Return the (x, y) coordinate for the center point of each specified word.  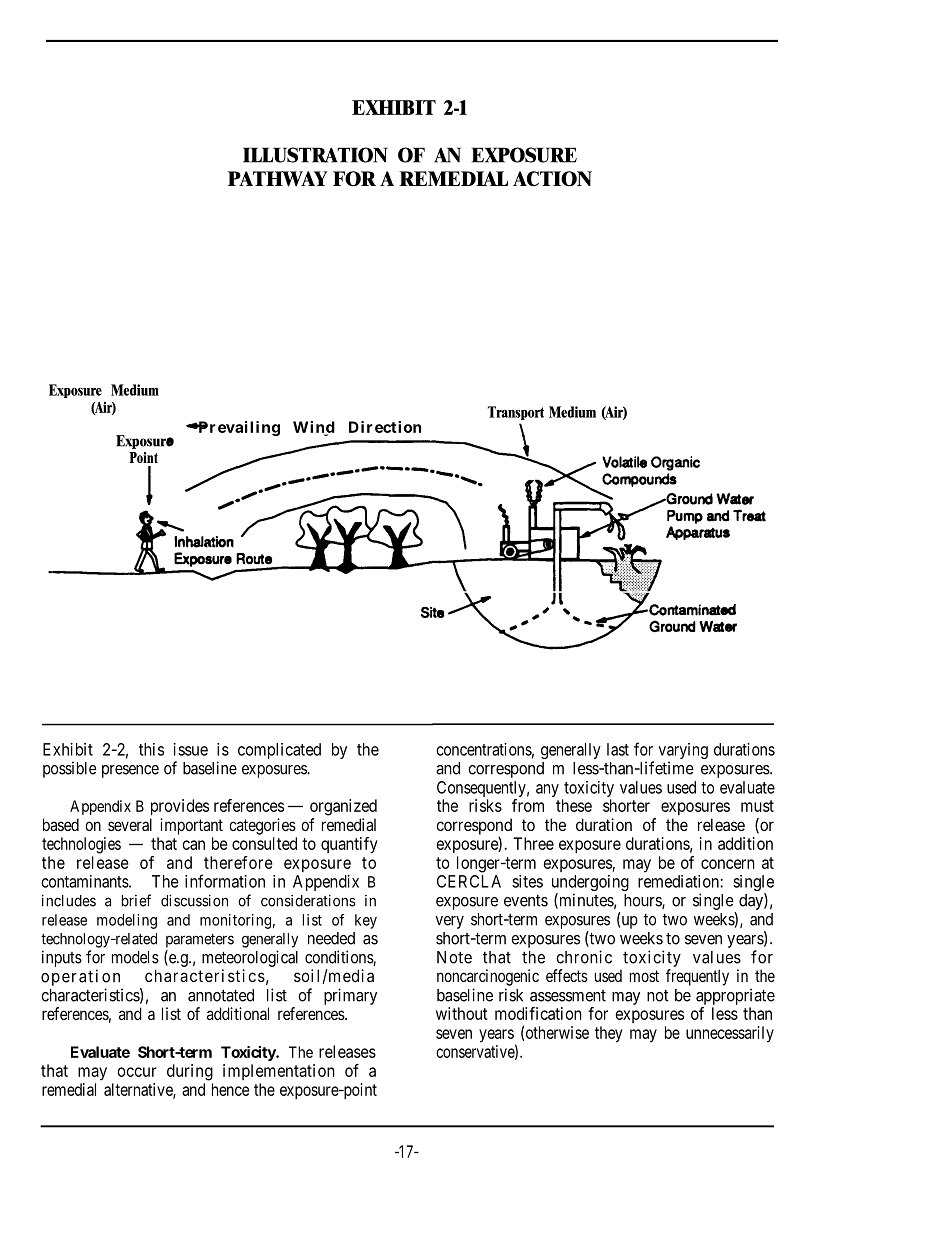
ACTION (552, 179)
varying (683, 752)
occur (137, 1072)
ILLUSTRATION (315, 155)
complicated (279, 751)
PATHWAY (277, 179)
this (151, 749)
